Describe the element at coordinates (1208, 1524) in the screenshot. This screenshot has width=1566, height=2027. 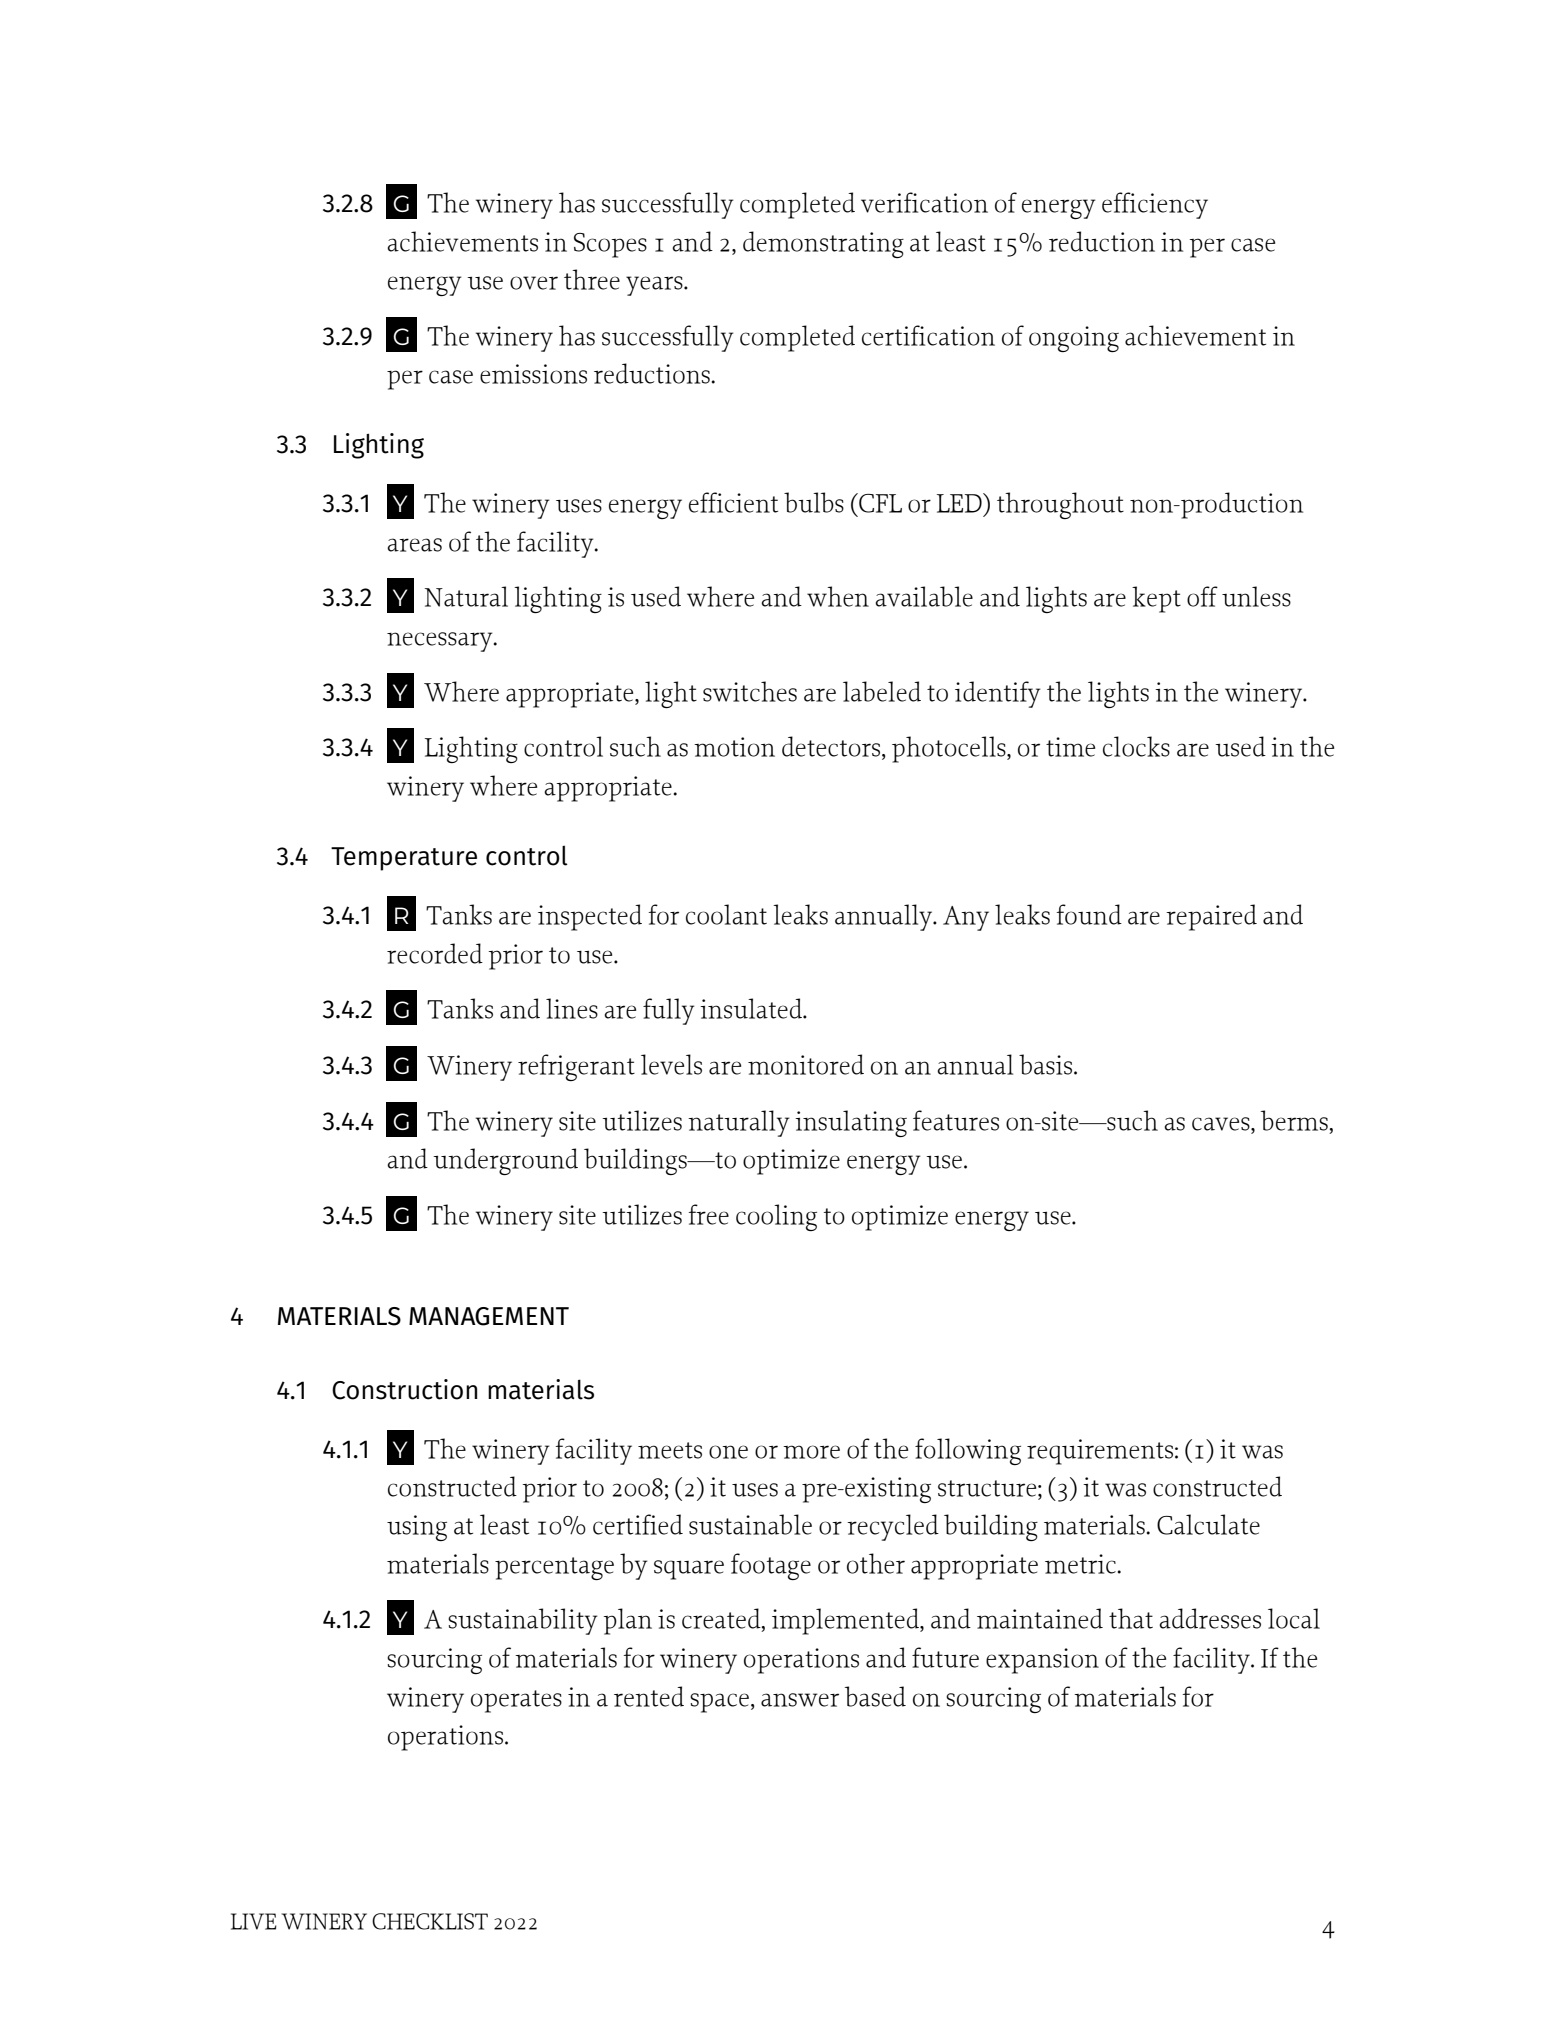
I see `Calculate` at that location.
